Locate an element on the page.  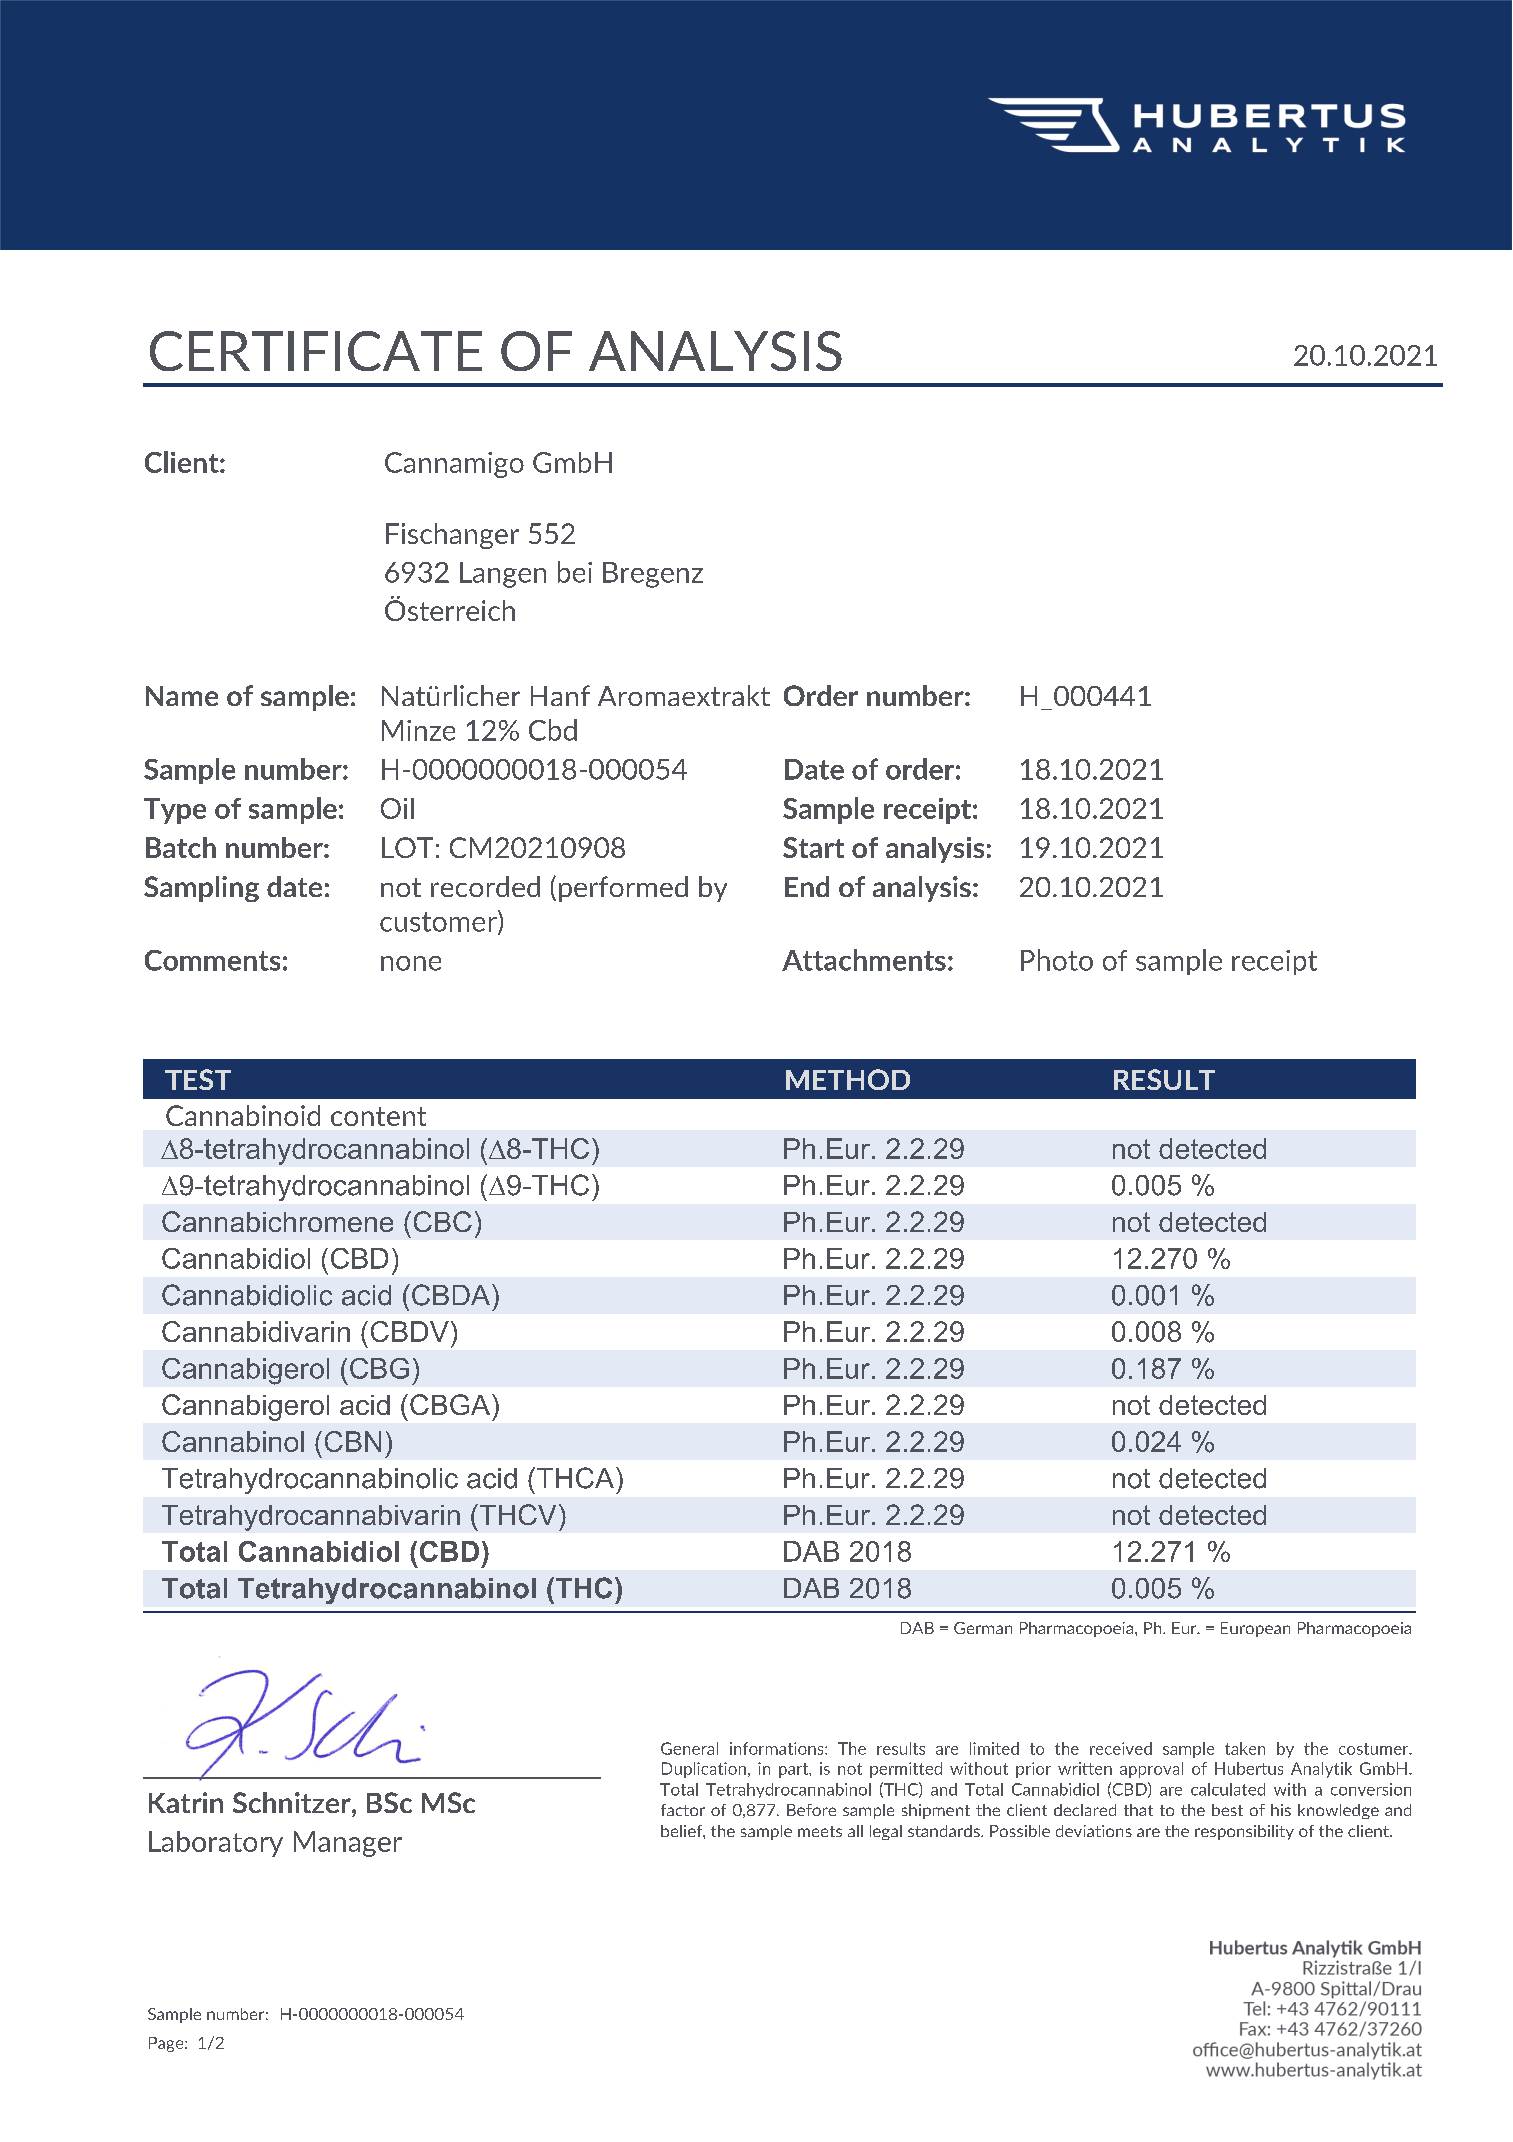
End is located at coordinates (807, 886).
